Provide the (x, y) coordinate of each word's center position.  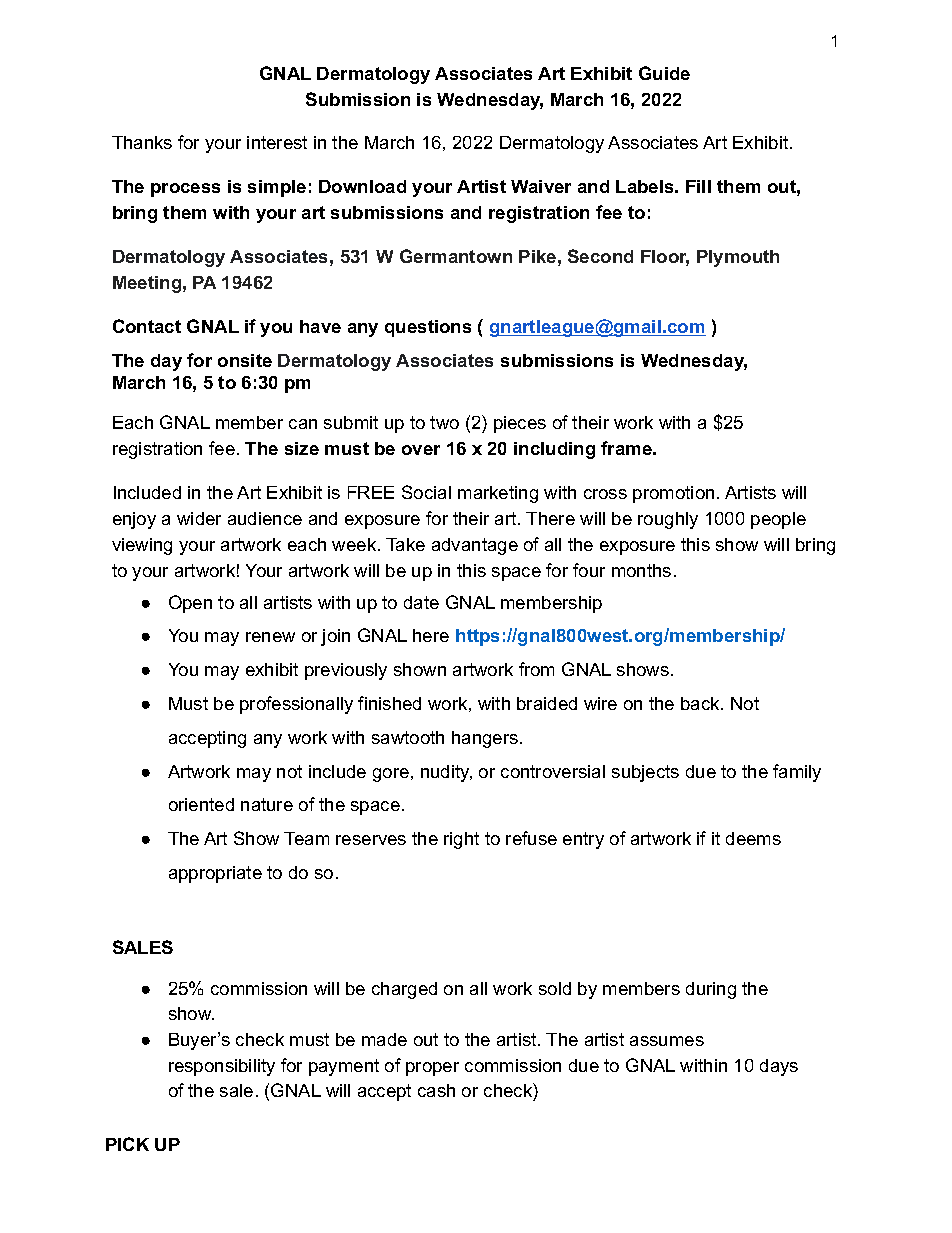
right (461, 840)
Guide (664, 73)
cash (436, 1090)
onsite (245, 360)
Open (190, 604)
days (779, 1067)
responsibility (222, 1067)
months (641, 570)
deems (753, 838)
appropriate (215, 874)
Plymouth (738, 258)
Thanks (142, 142)
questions (428, 328)
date (421, 602)
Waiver (541, 186)
